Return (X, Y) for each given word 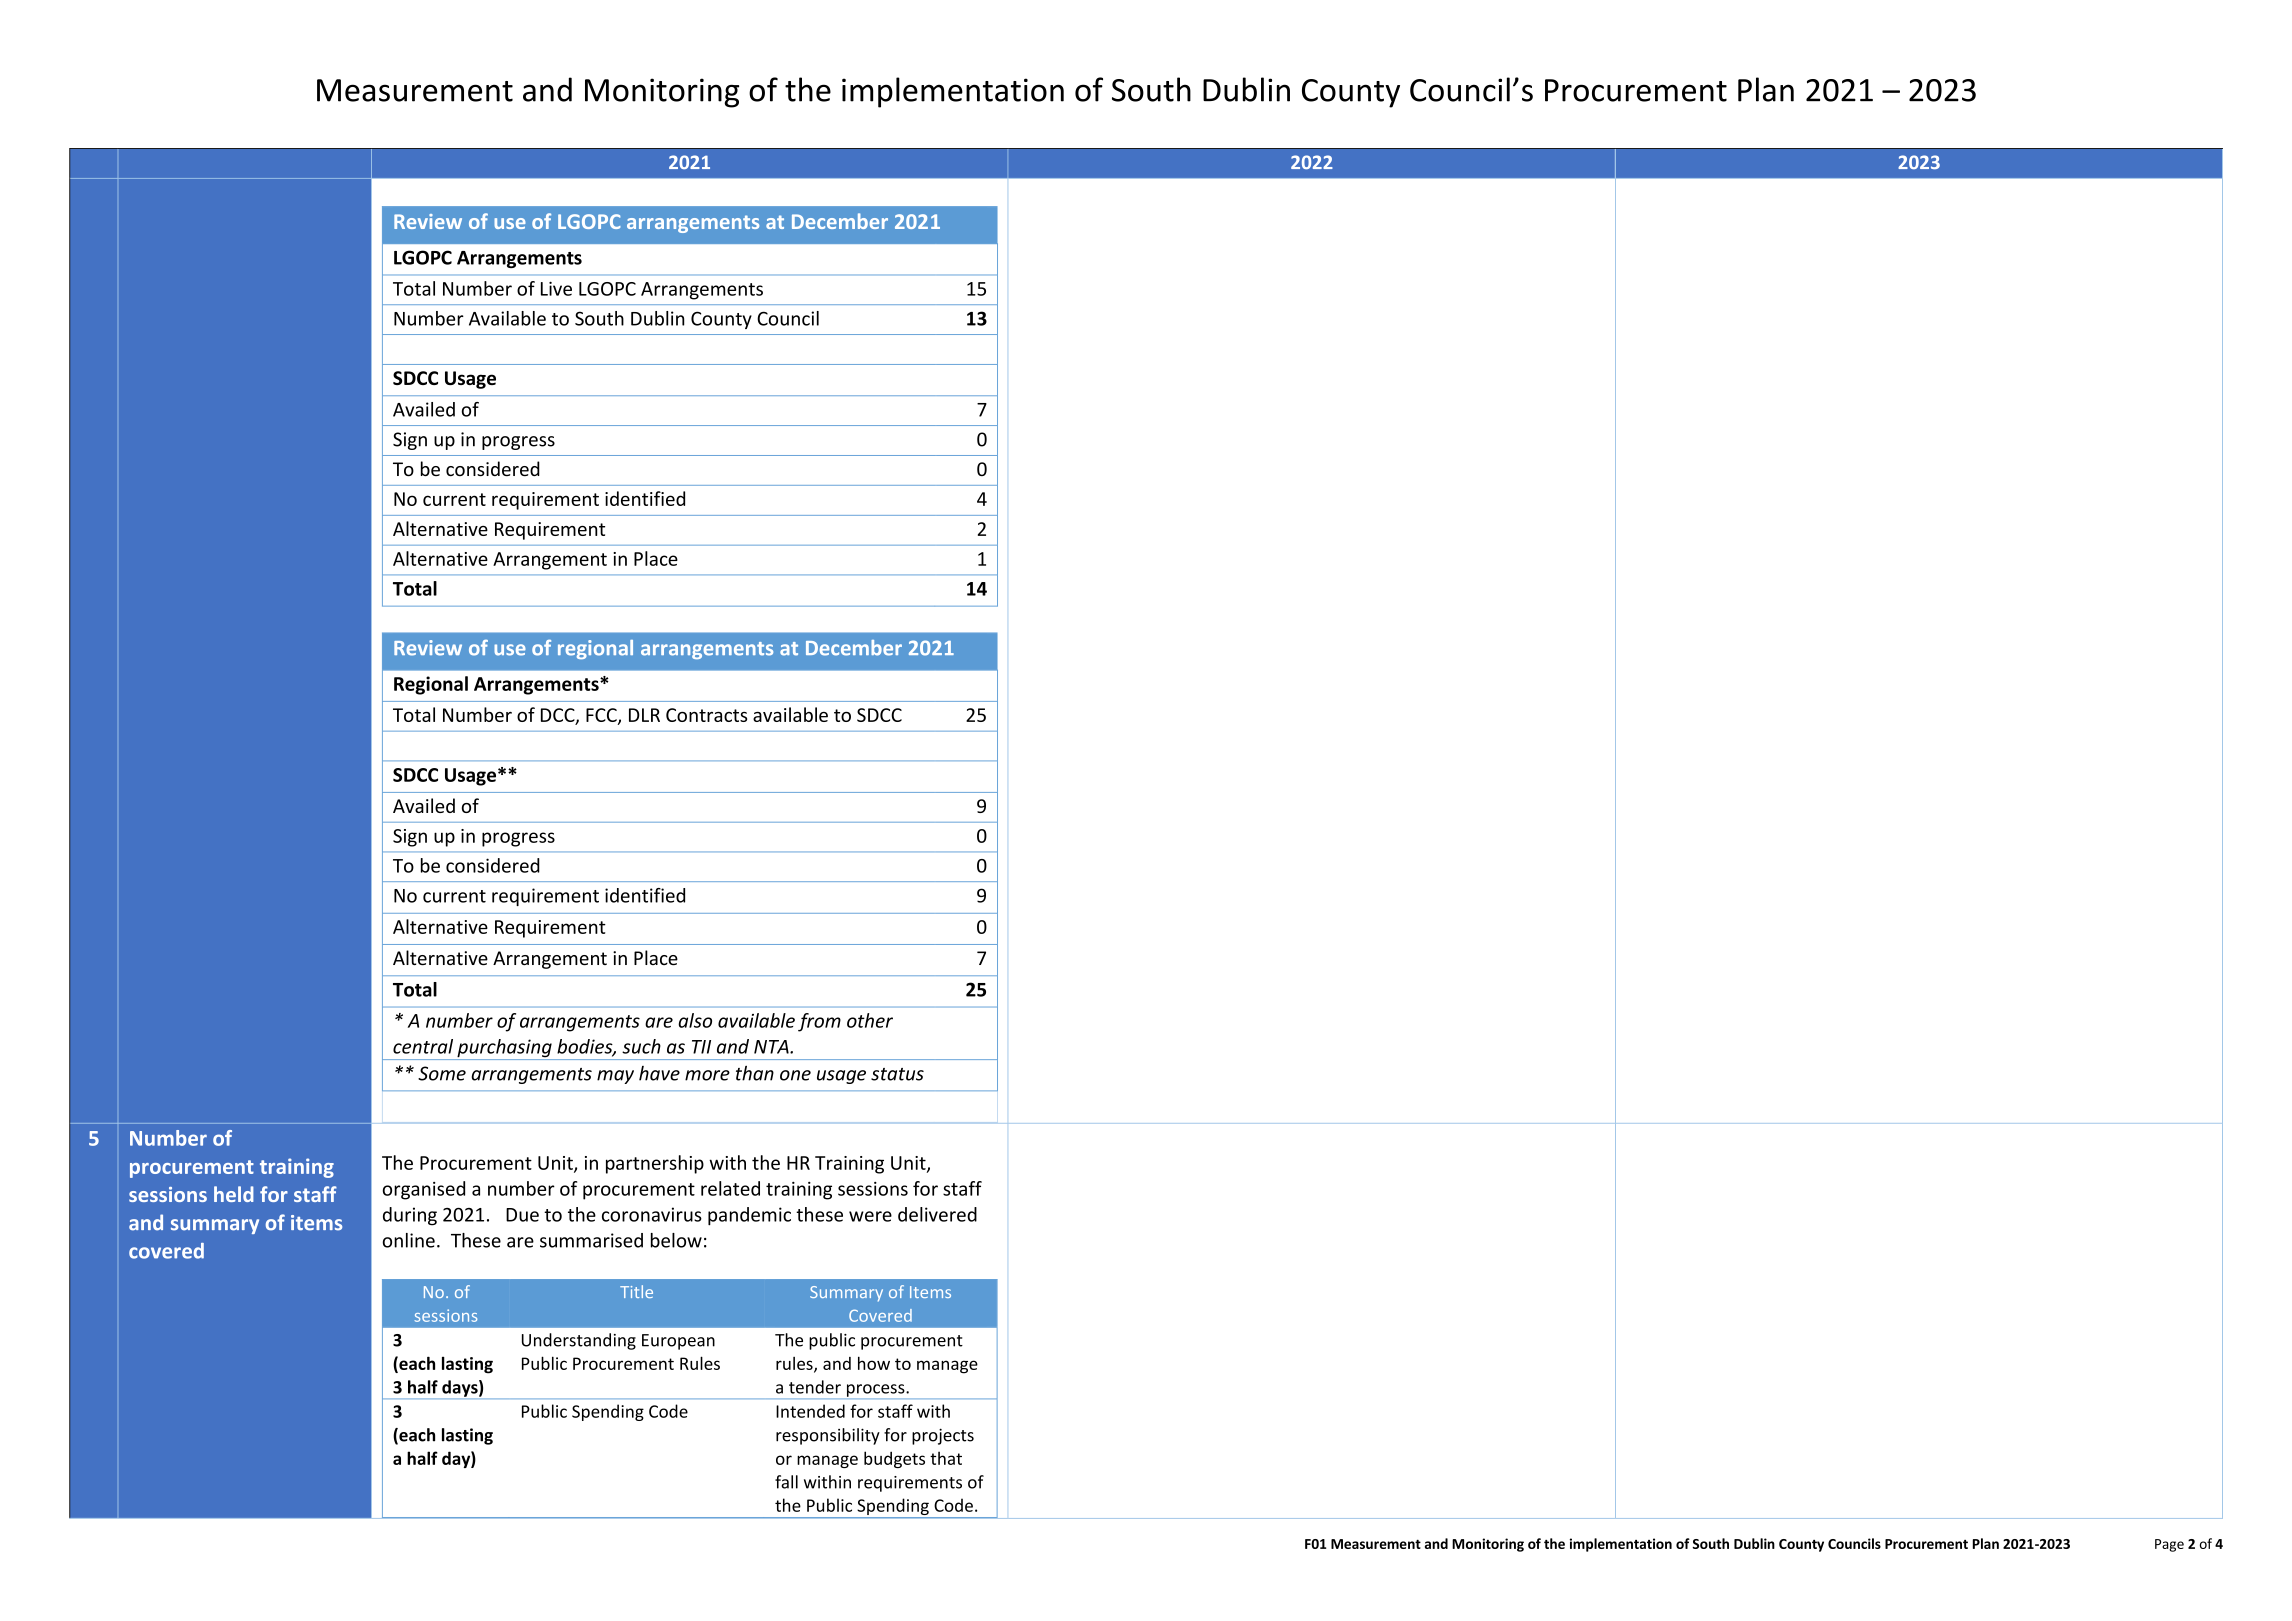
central (423, 1046)
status (897, 1074)
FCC (602, 716)
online (409, 1240)
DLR (644, 715)
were (870, 1216)
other (870, 1020)
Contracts (706, 715)
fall (786, 1482)
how (874, 1363)
